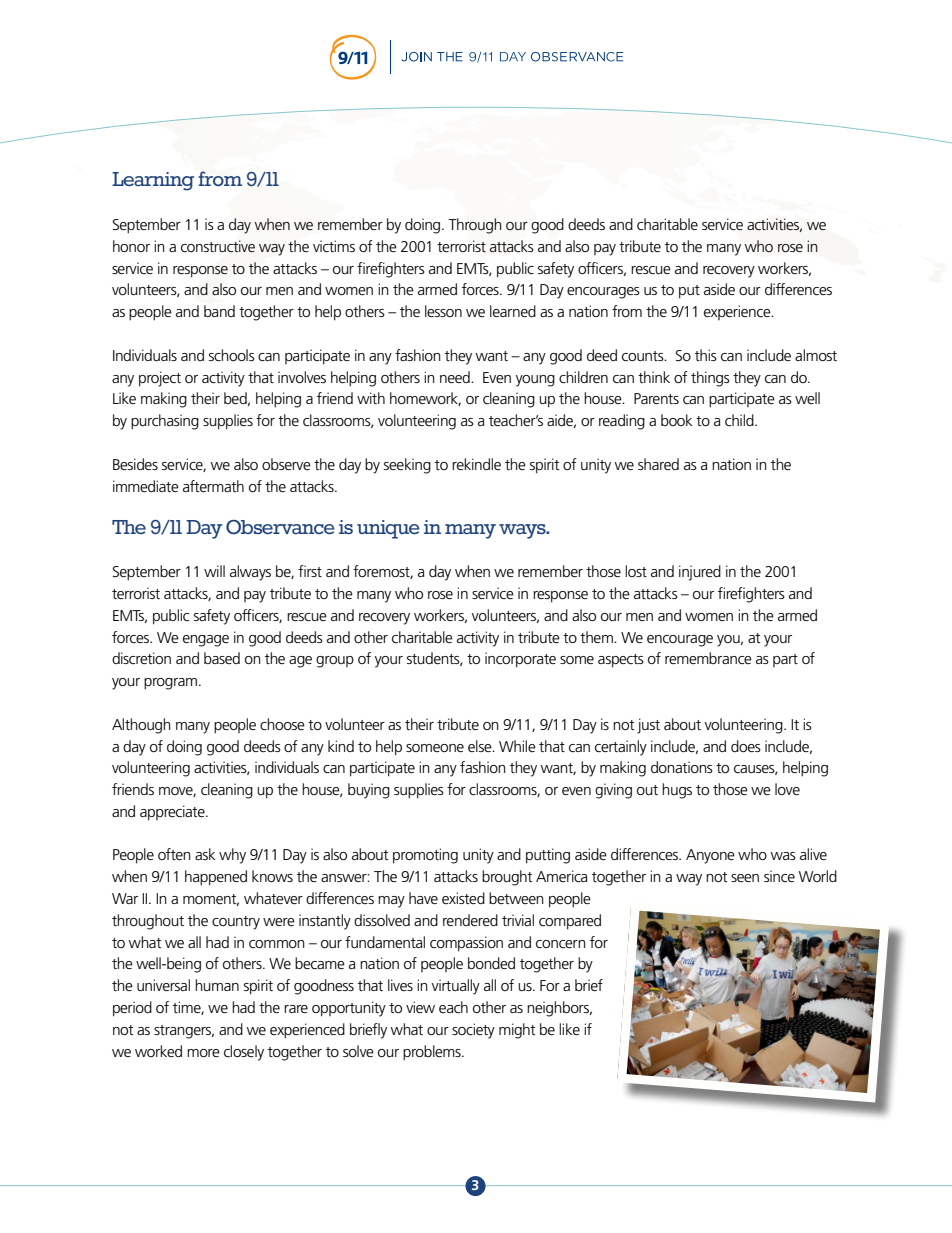 Image resolution: width=952 pixels, height=1233 pixels. I want to click on constructive, so click(218, 246).
